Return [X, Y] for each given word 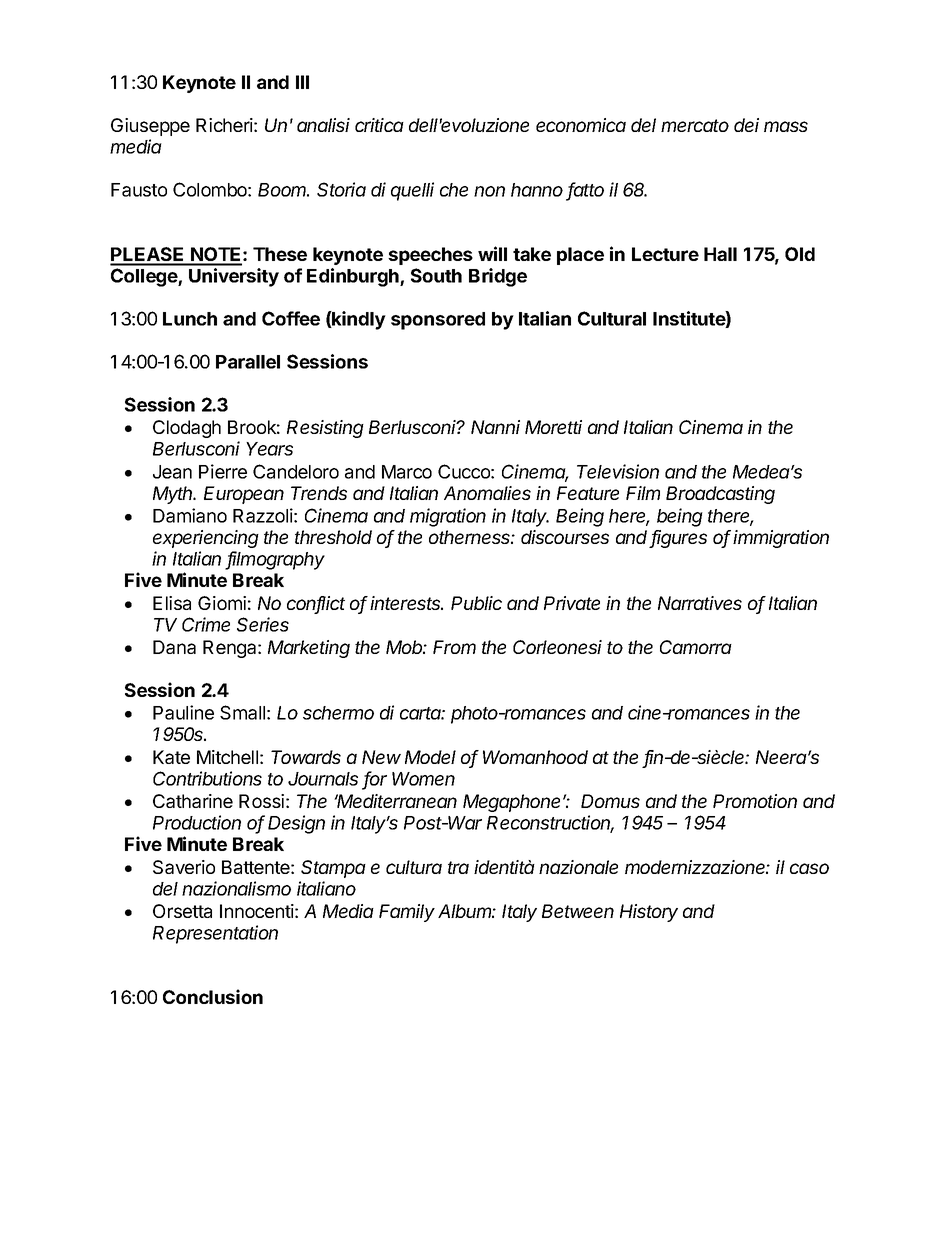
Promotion [755, 801]
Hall [720, 254]
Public [476, 603]
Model [430, 757]
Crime [206, 624]
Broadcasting [720, 495]
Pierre [223, 471]
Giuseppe [150, 127]
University [234, 277]
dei [746, 125]
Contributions [207, 778]
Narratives [700, 603]
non [489, 191]
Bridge [498, 277]
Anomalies [487, 493]
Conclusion [213, 996]
